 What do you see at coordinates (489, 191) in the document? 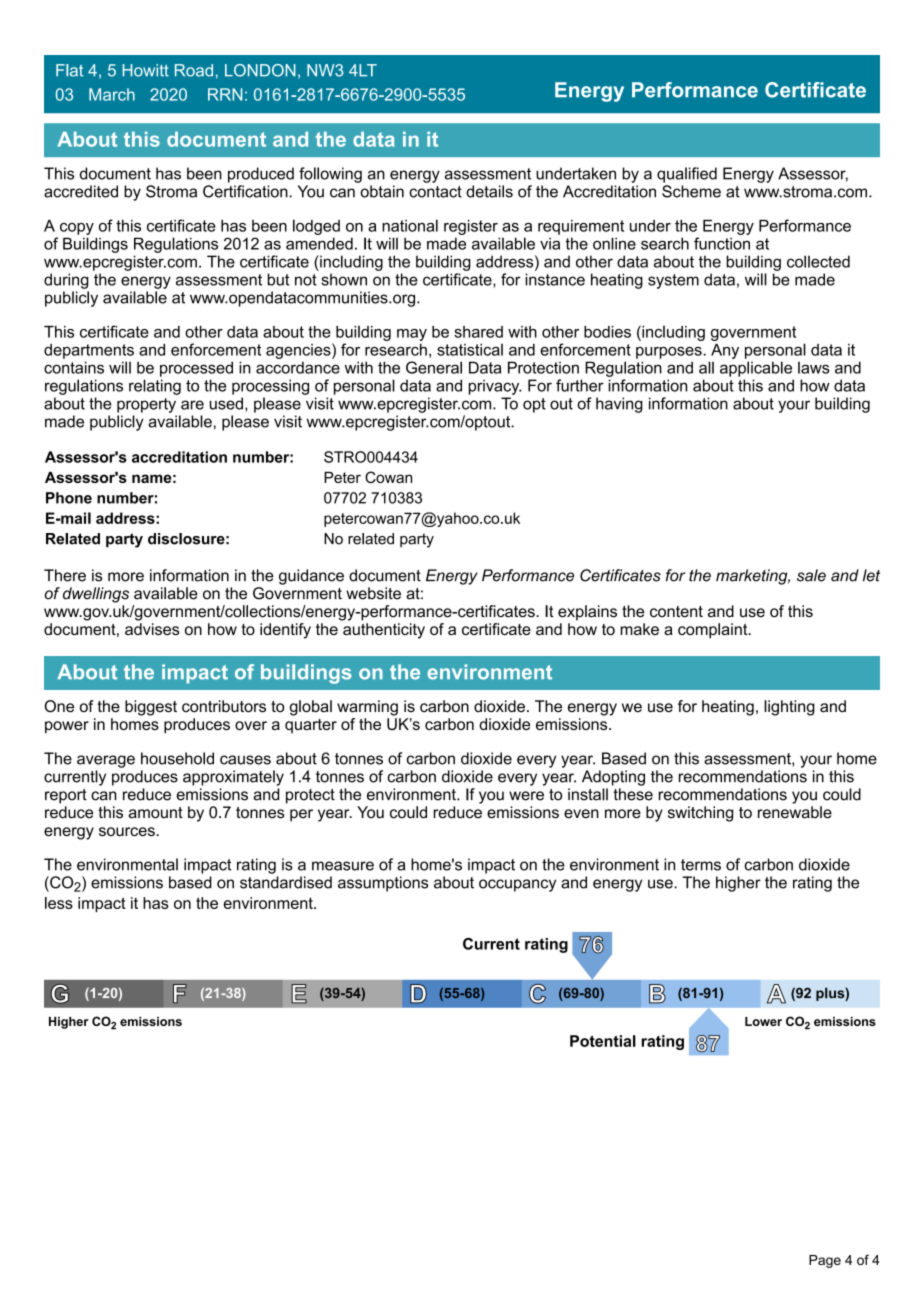
I see `details` at bounding box center [489, 191].
